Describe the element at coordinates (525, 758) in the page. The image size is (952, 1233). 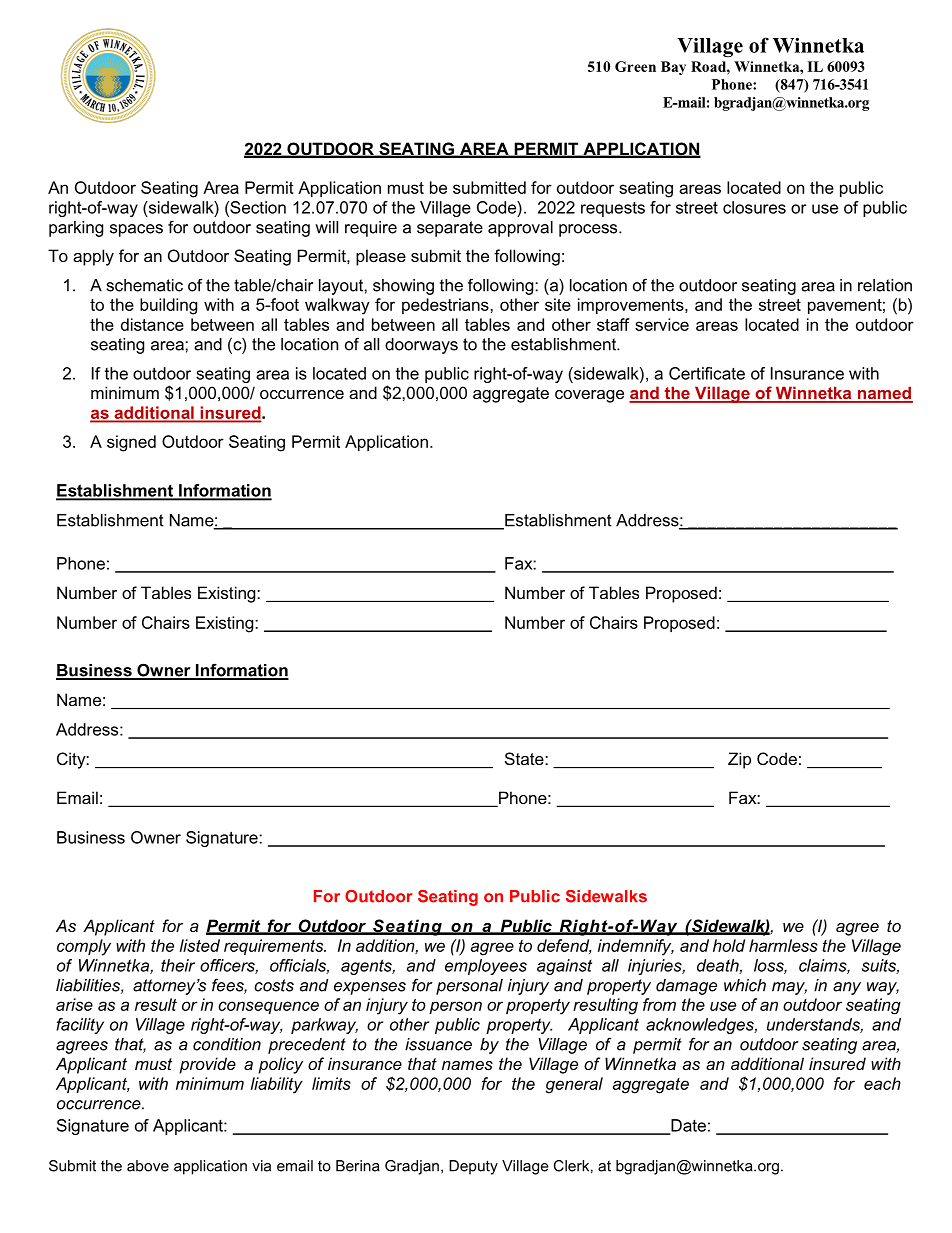
I see `State` at that location.
